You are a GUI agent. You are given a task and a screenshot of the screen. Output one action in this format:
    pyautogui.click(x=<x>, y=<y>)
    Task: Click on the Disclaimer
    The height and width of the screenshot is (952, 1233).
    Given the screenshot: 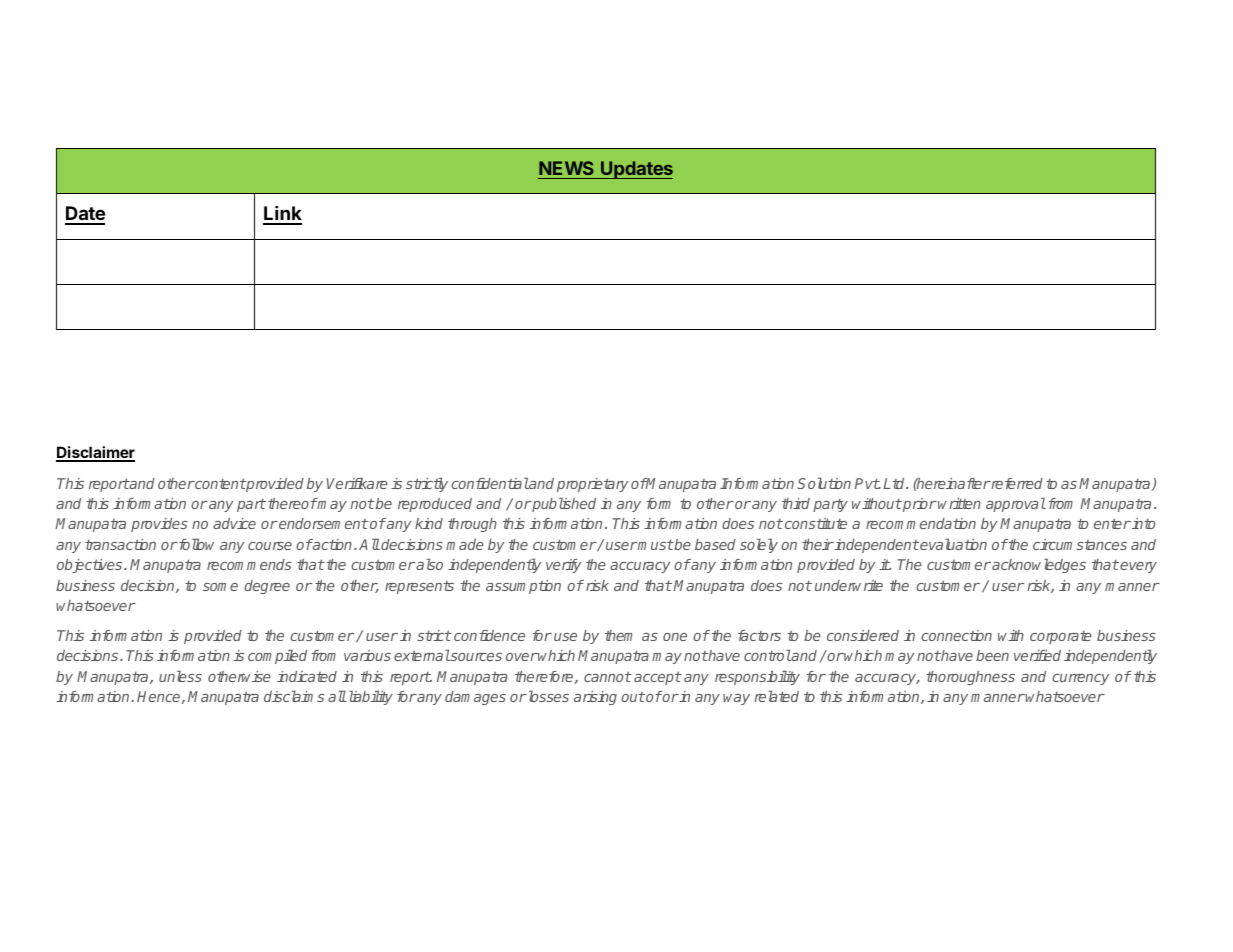 What is the action you would take?
    pyautogui.click(x=95, y=453)
